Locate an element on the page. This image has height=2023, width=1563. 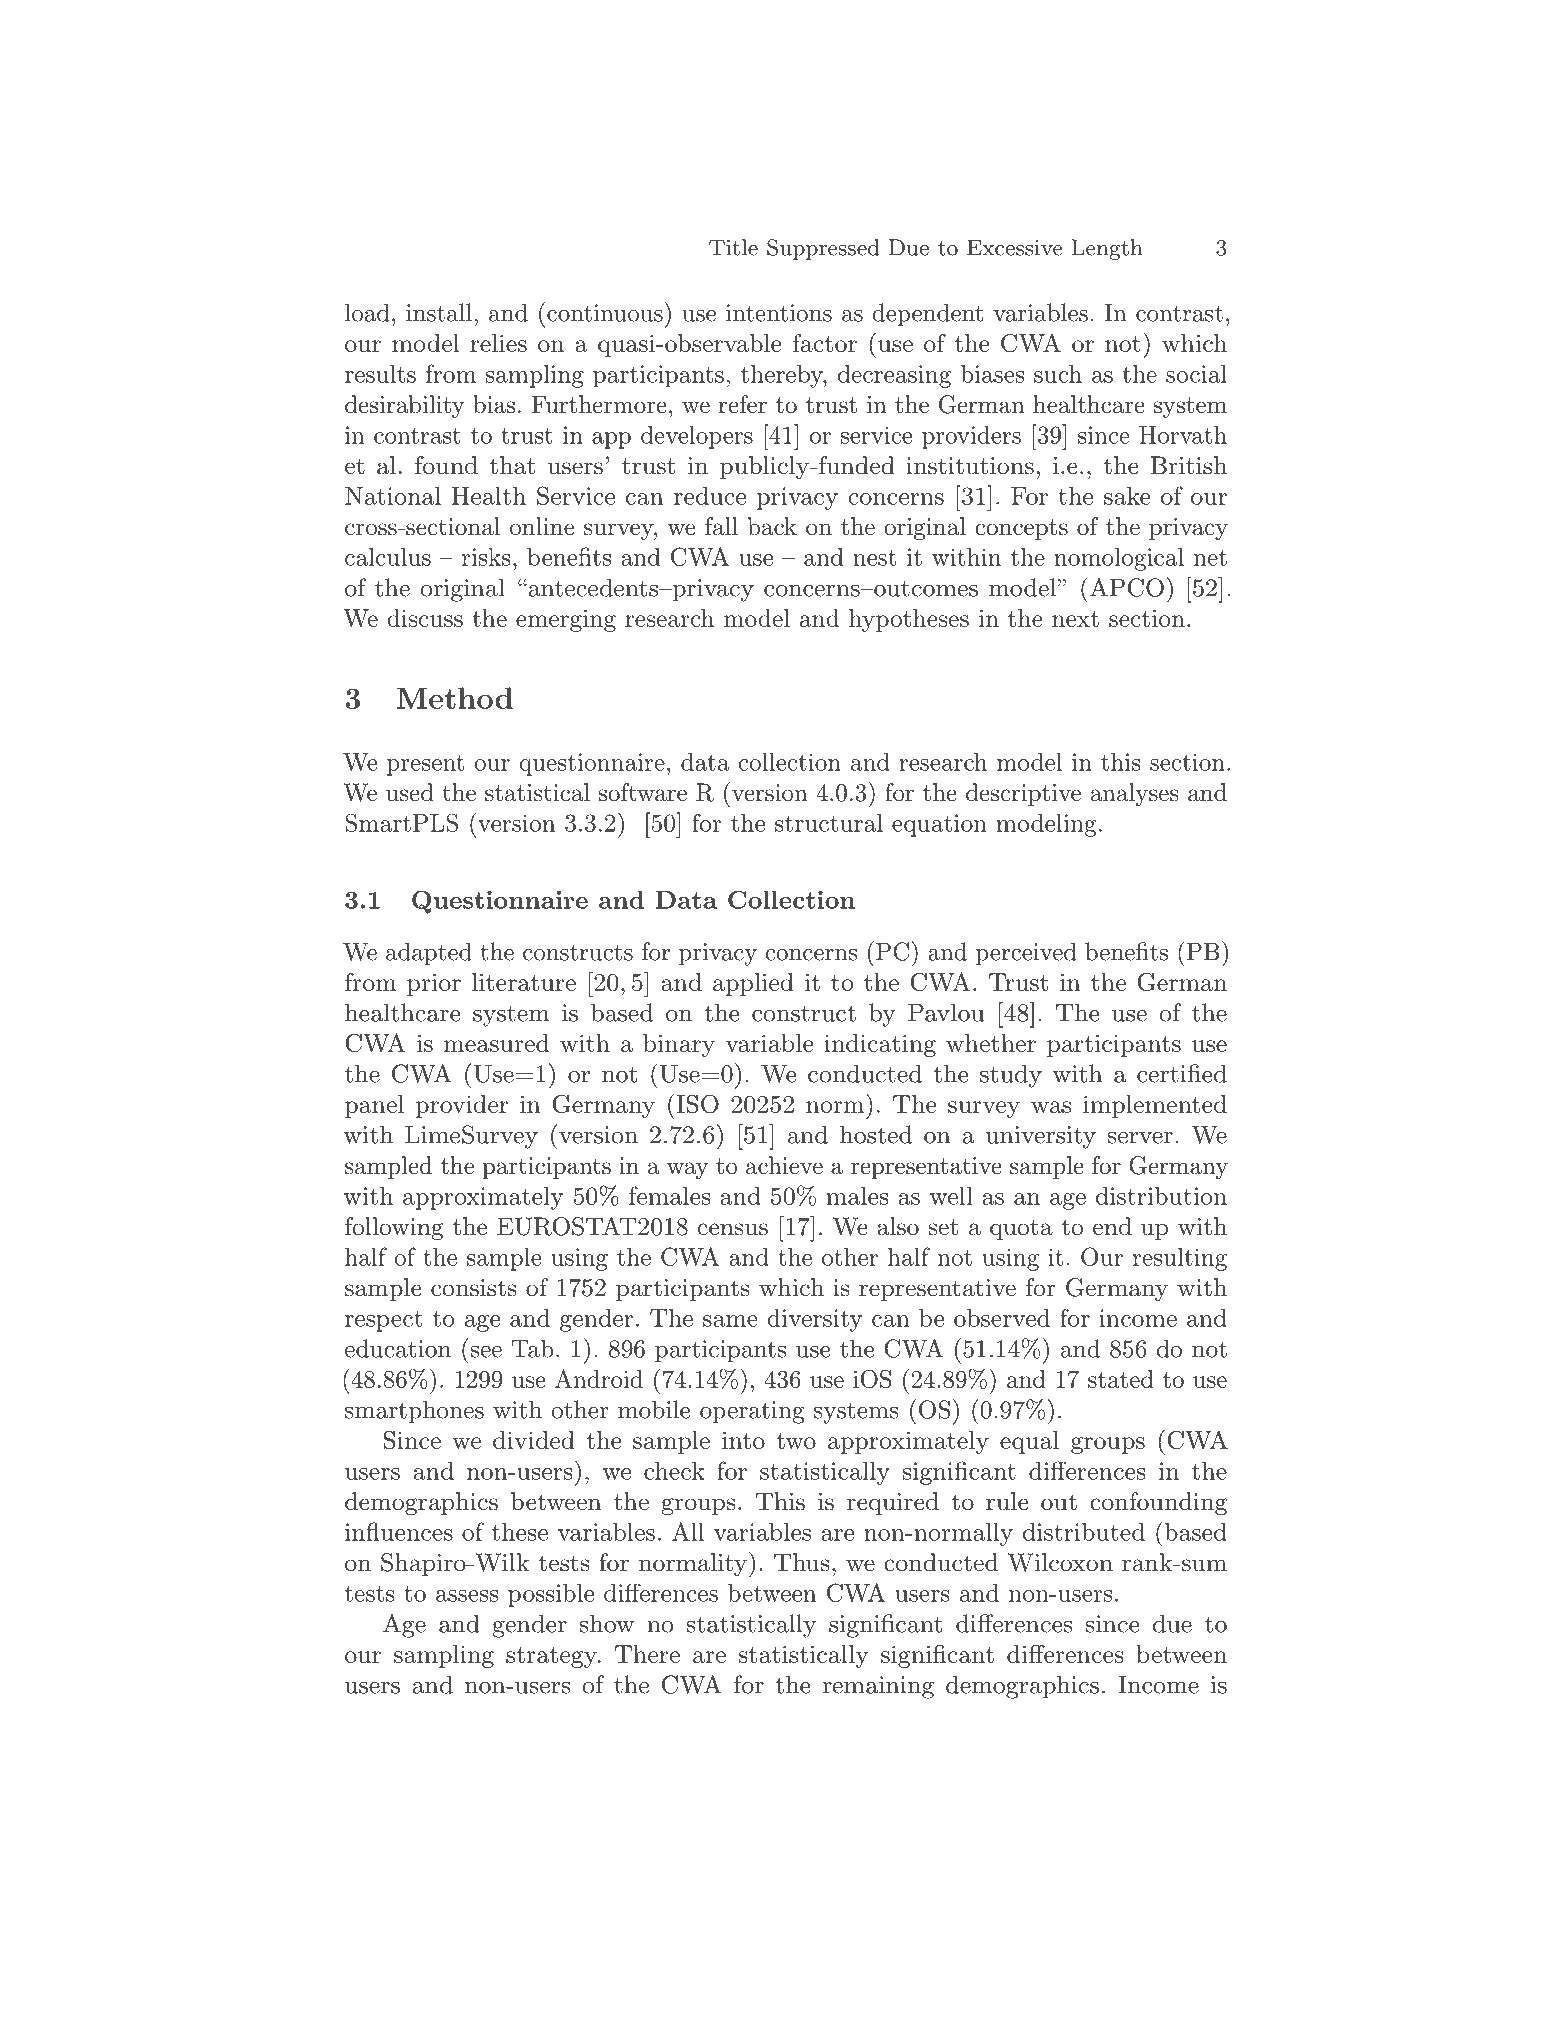
applied is located at coordinates (753, 984).
